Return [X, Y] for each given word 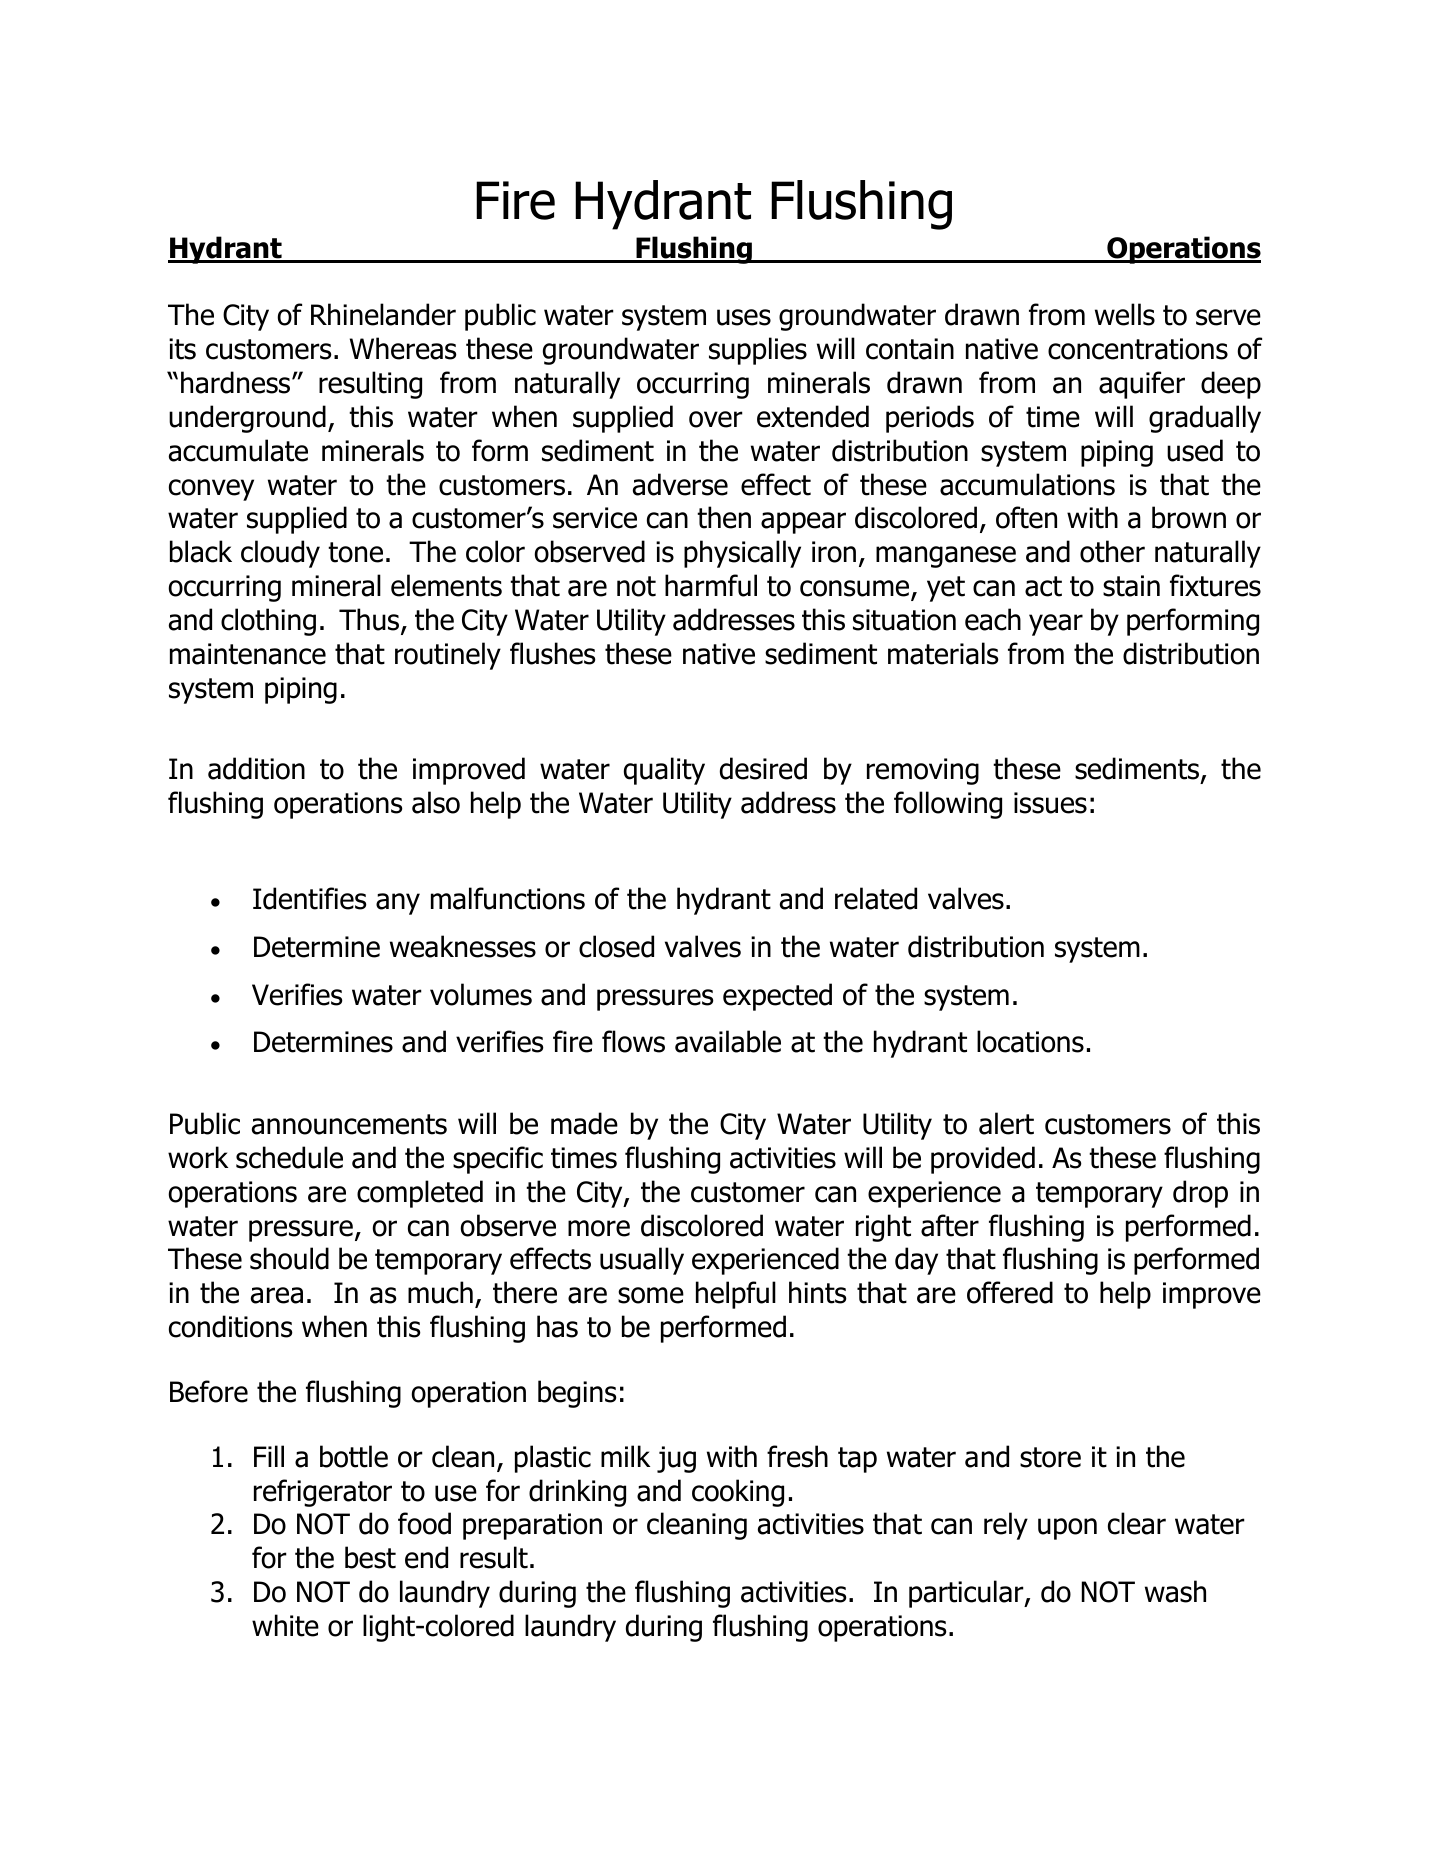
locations [1030, 1041]
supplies [758, 351]
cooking [738, 1493]
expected [777, 997]
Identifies [310, 898]
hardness [237, 382]
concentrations [1138, 349]
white [285, 1625]
